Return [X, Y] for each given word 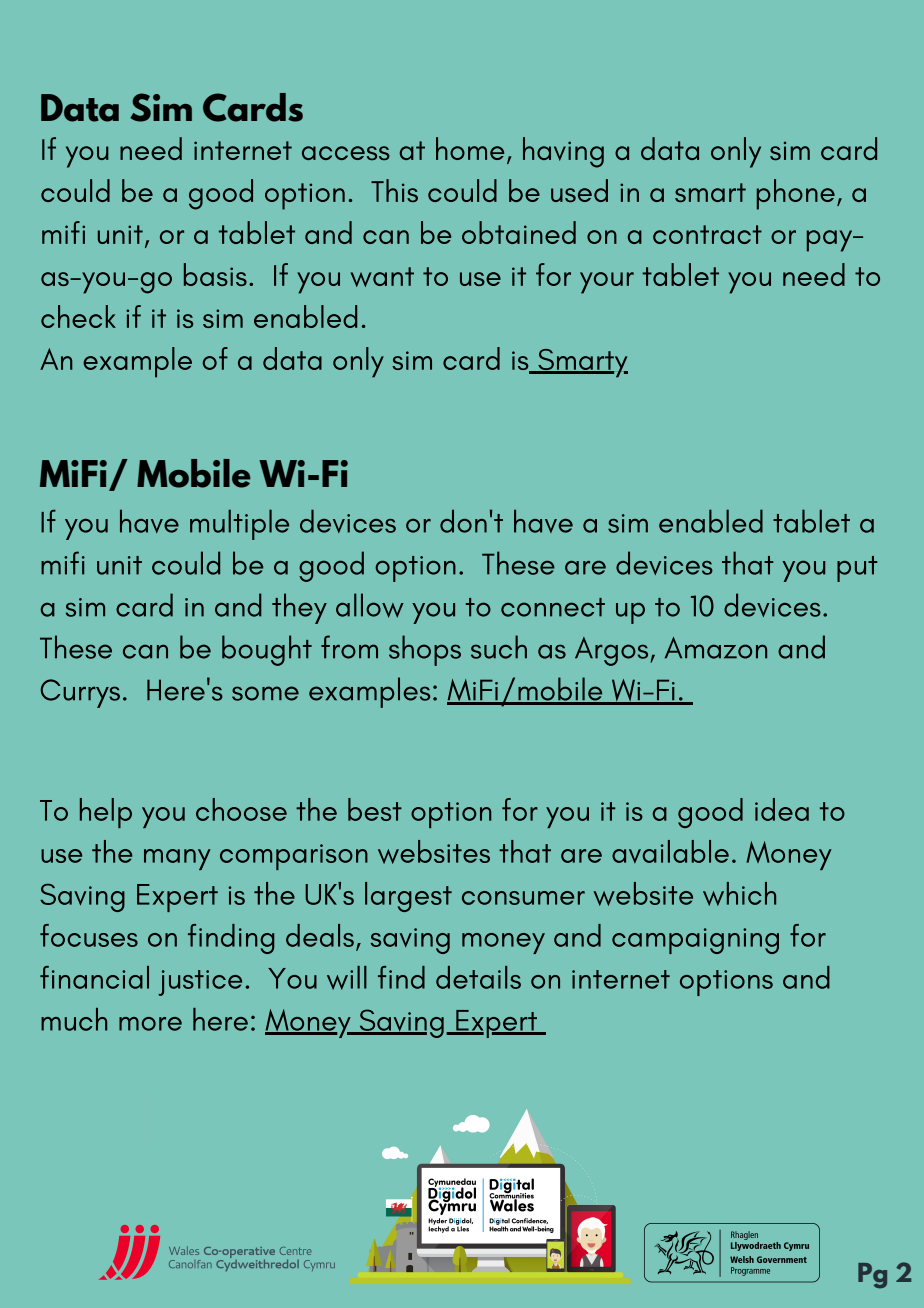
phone [796, 194]
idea [782, 809]
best [375, 809]
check [78, 316]
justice [200, 983]
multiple [239, 524]
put [857, 569]
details [478, 977]
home [470, 148]
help [106, 813]
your [607, 283]
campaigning [695, 941]
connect [553, 607]
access [346, 153]
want [382, 277]
